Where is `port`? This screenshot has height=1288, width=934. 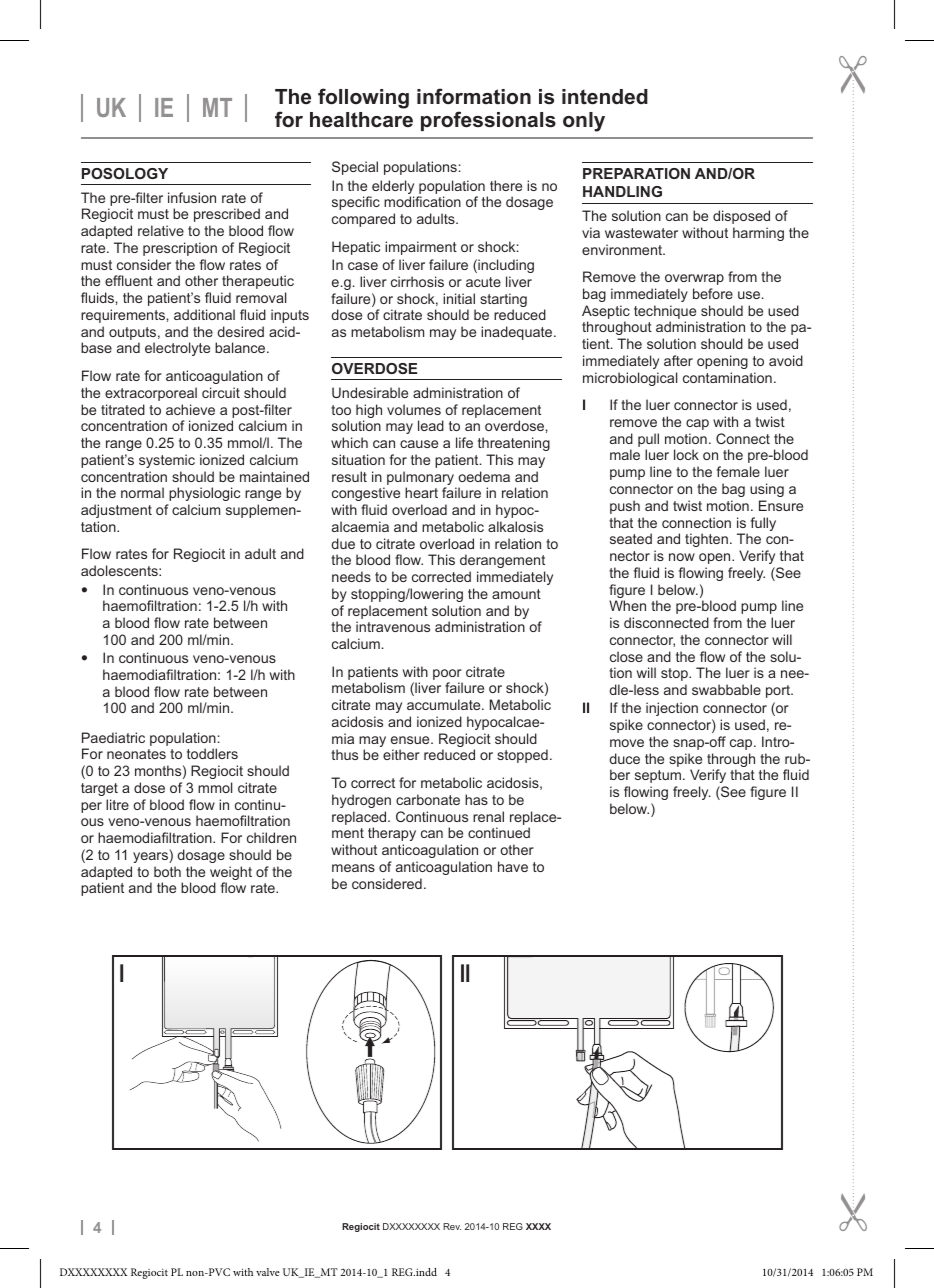 port is located at coordinates (779, 691).
